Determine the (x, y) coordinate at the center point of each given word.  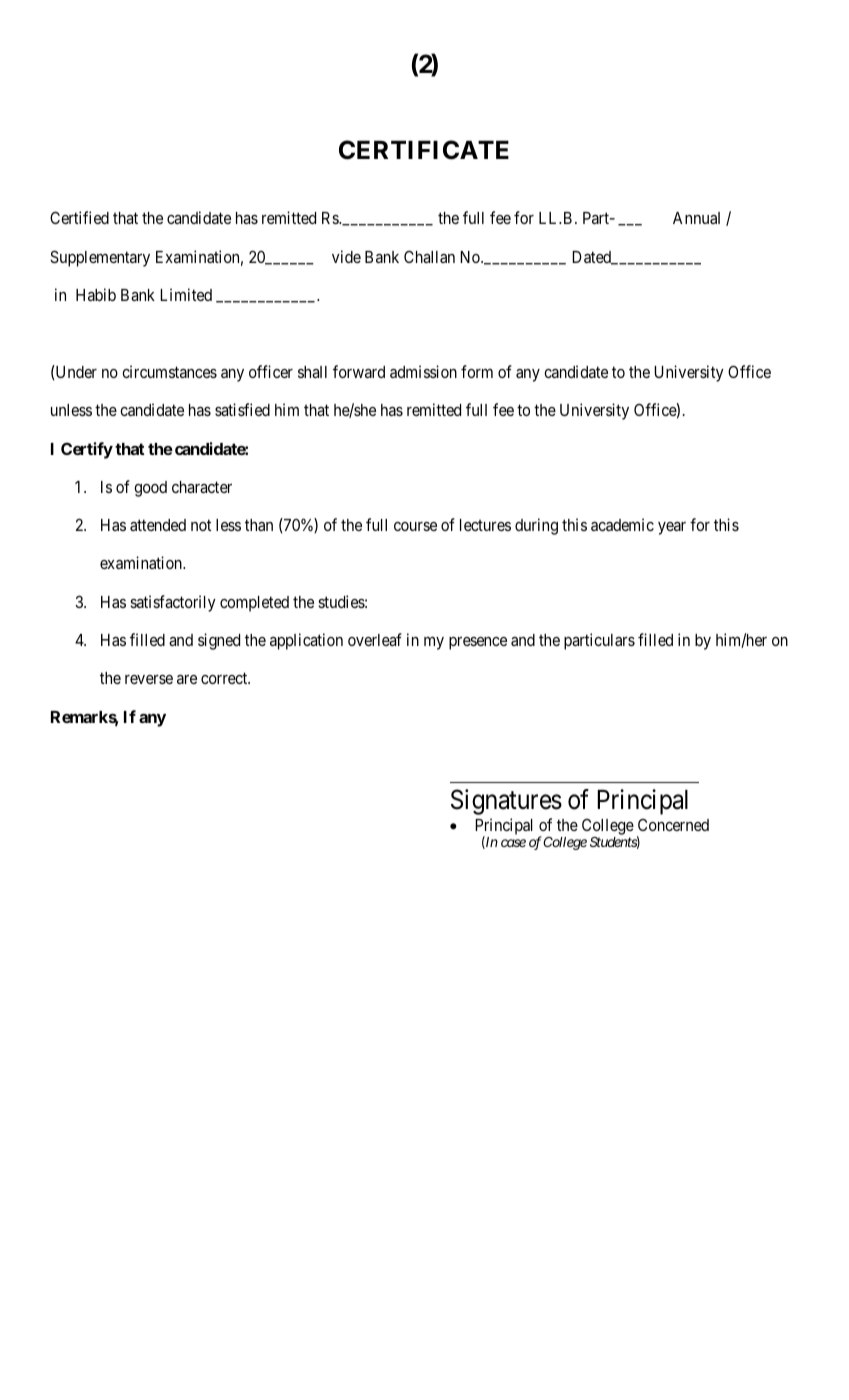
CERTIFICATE (424, 150)
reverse (149, 679)
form (477, 371)
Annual (696, 218)
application (306, 641)
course (415, 526)
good (150, 489)
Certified (79, 217)
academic (622, 524)
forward (359, 371)
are (187, 679)
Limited (186, 294)
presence (478, 643)
